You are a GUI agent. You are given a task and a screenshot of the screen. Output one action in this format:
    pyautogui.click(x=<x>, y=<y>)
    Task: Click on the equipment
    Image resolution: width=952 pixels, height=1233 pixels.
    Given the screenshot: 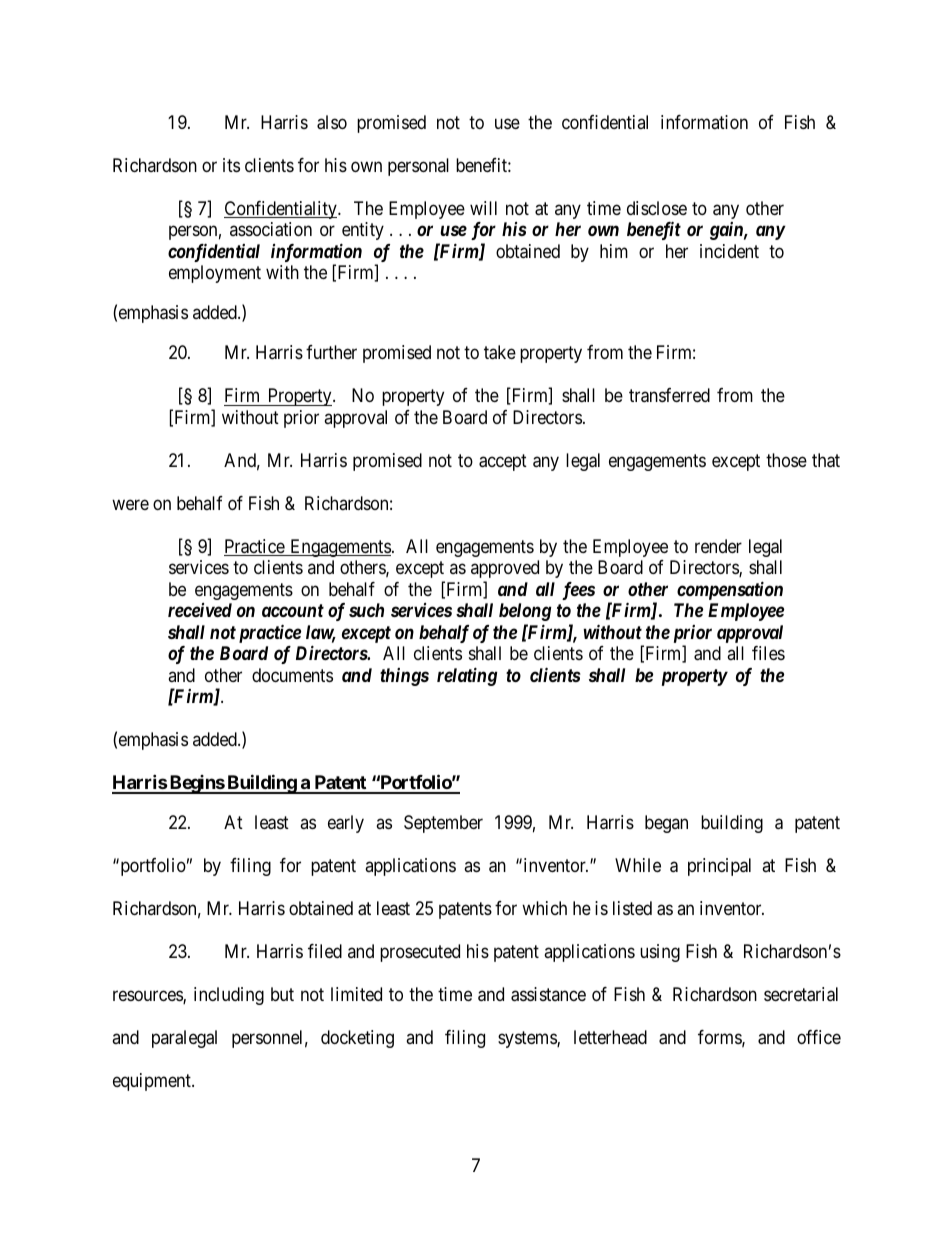 What is the action you would take?
    pyautogui.click(x=153, y=1082)
